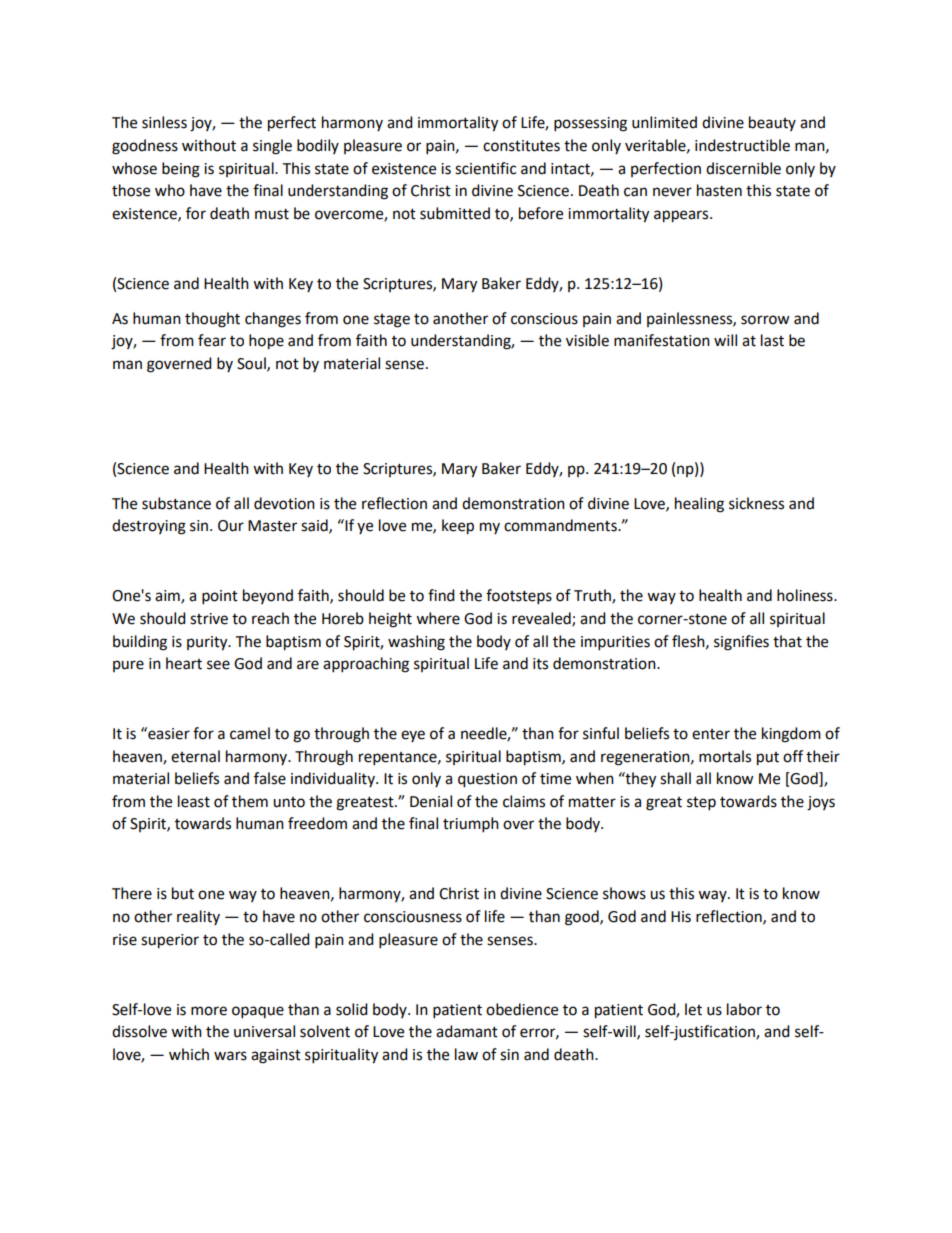  Describe the element at coordinates (209, 1011) in the image. I see `more` at that location.
